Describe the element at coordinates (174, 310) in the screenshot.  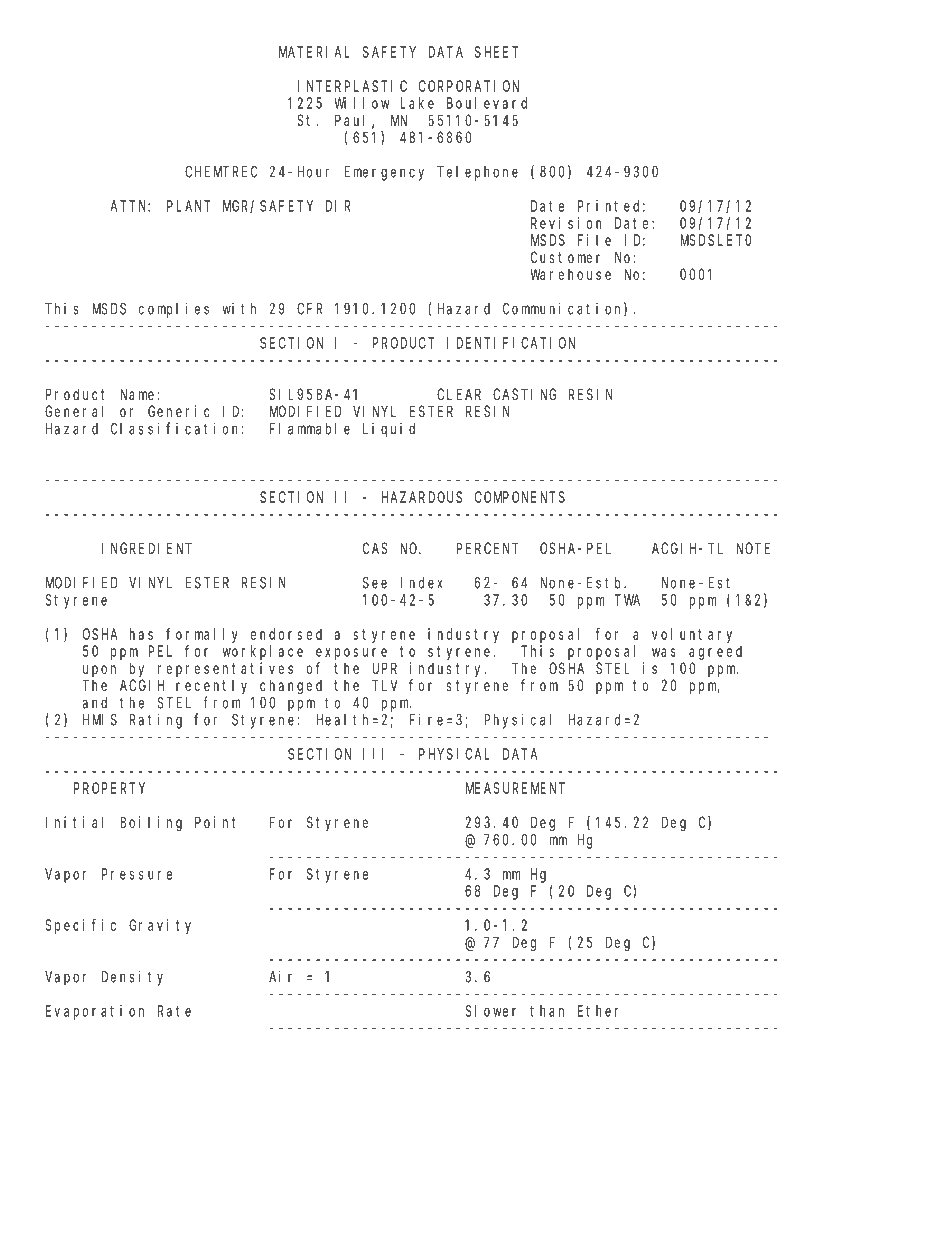
I see `complies` at that location.
